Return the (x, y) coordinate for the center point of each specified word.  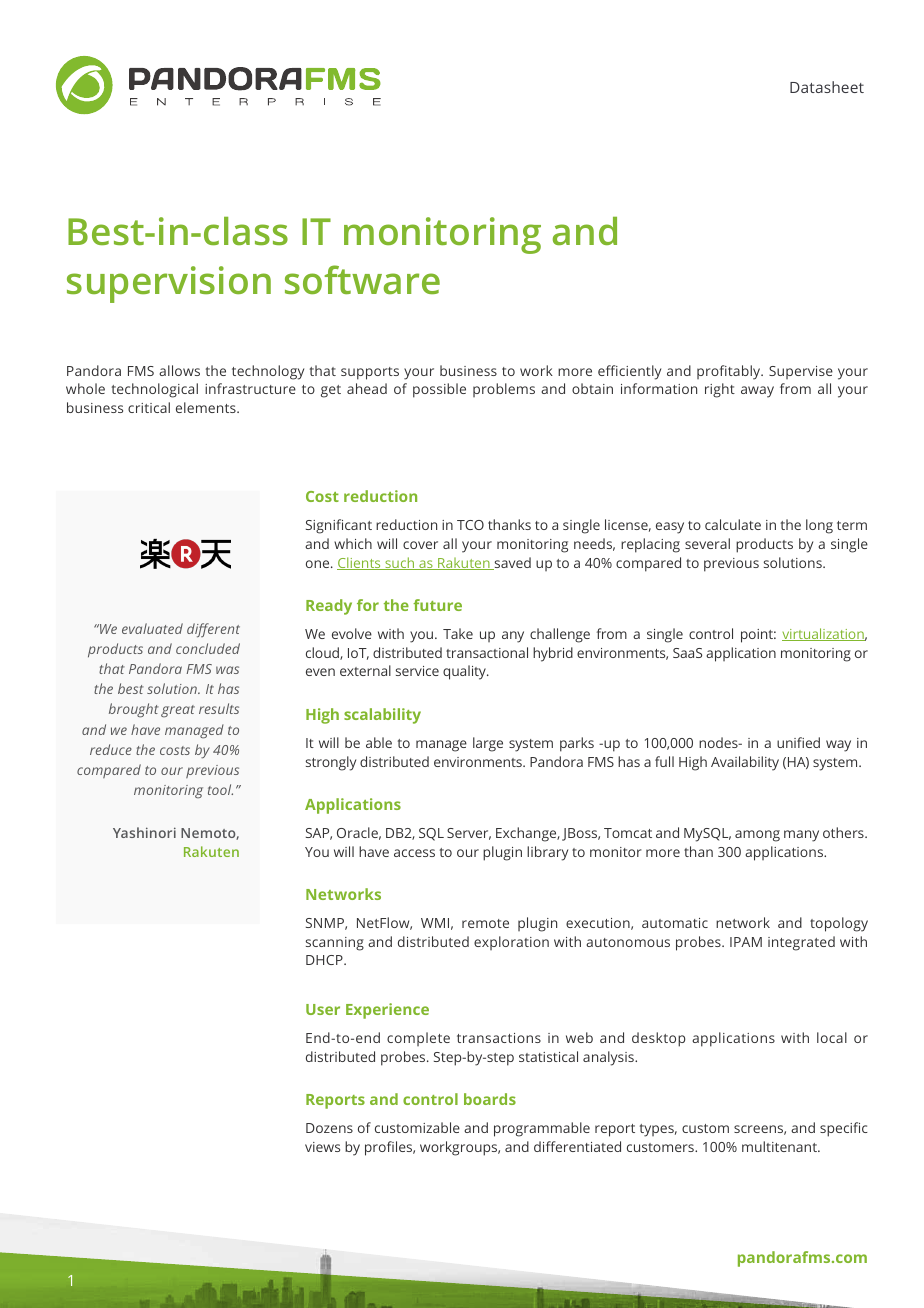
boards (490, 1099)
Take (458, 633)
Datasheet (827, 87)
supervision (169, 284)
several (707, 543)
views (322, 1147)
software (362, 279)
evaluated (152, 628)
